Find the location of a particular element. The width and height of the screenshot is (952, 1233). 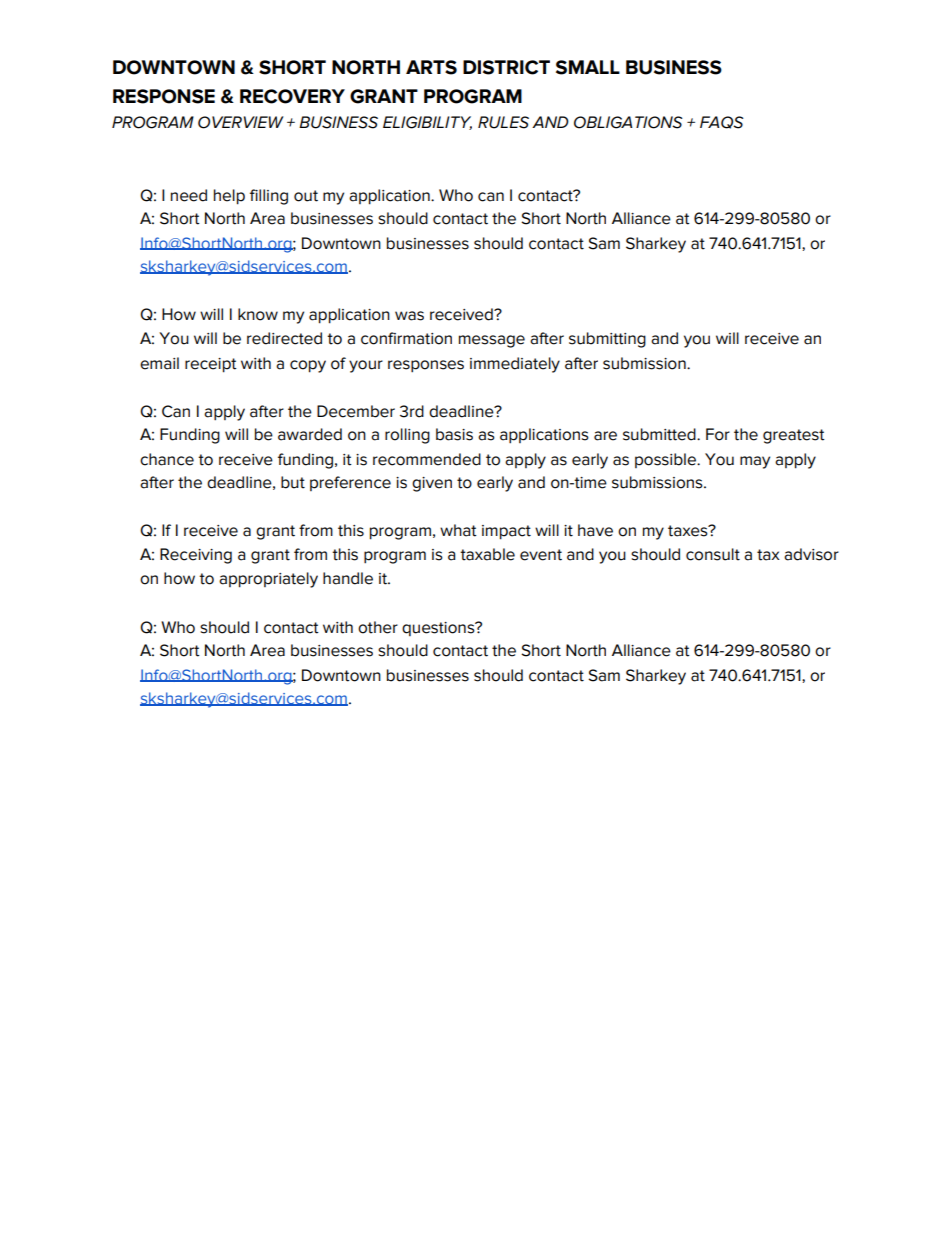

RECOVERY is located at coordinates (292, 96).
